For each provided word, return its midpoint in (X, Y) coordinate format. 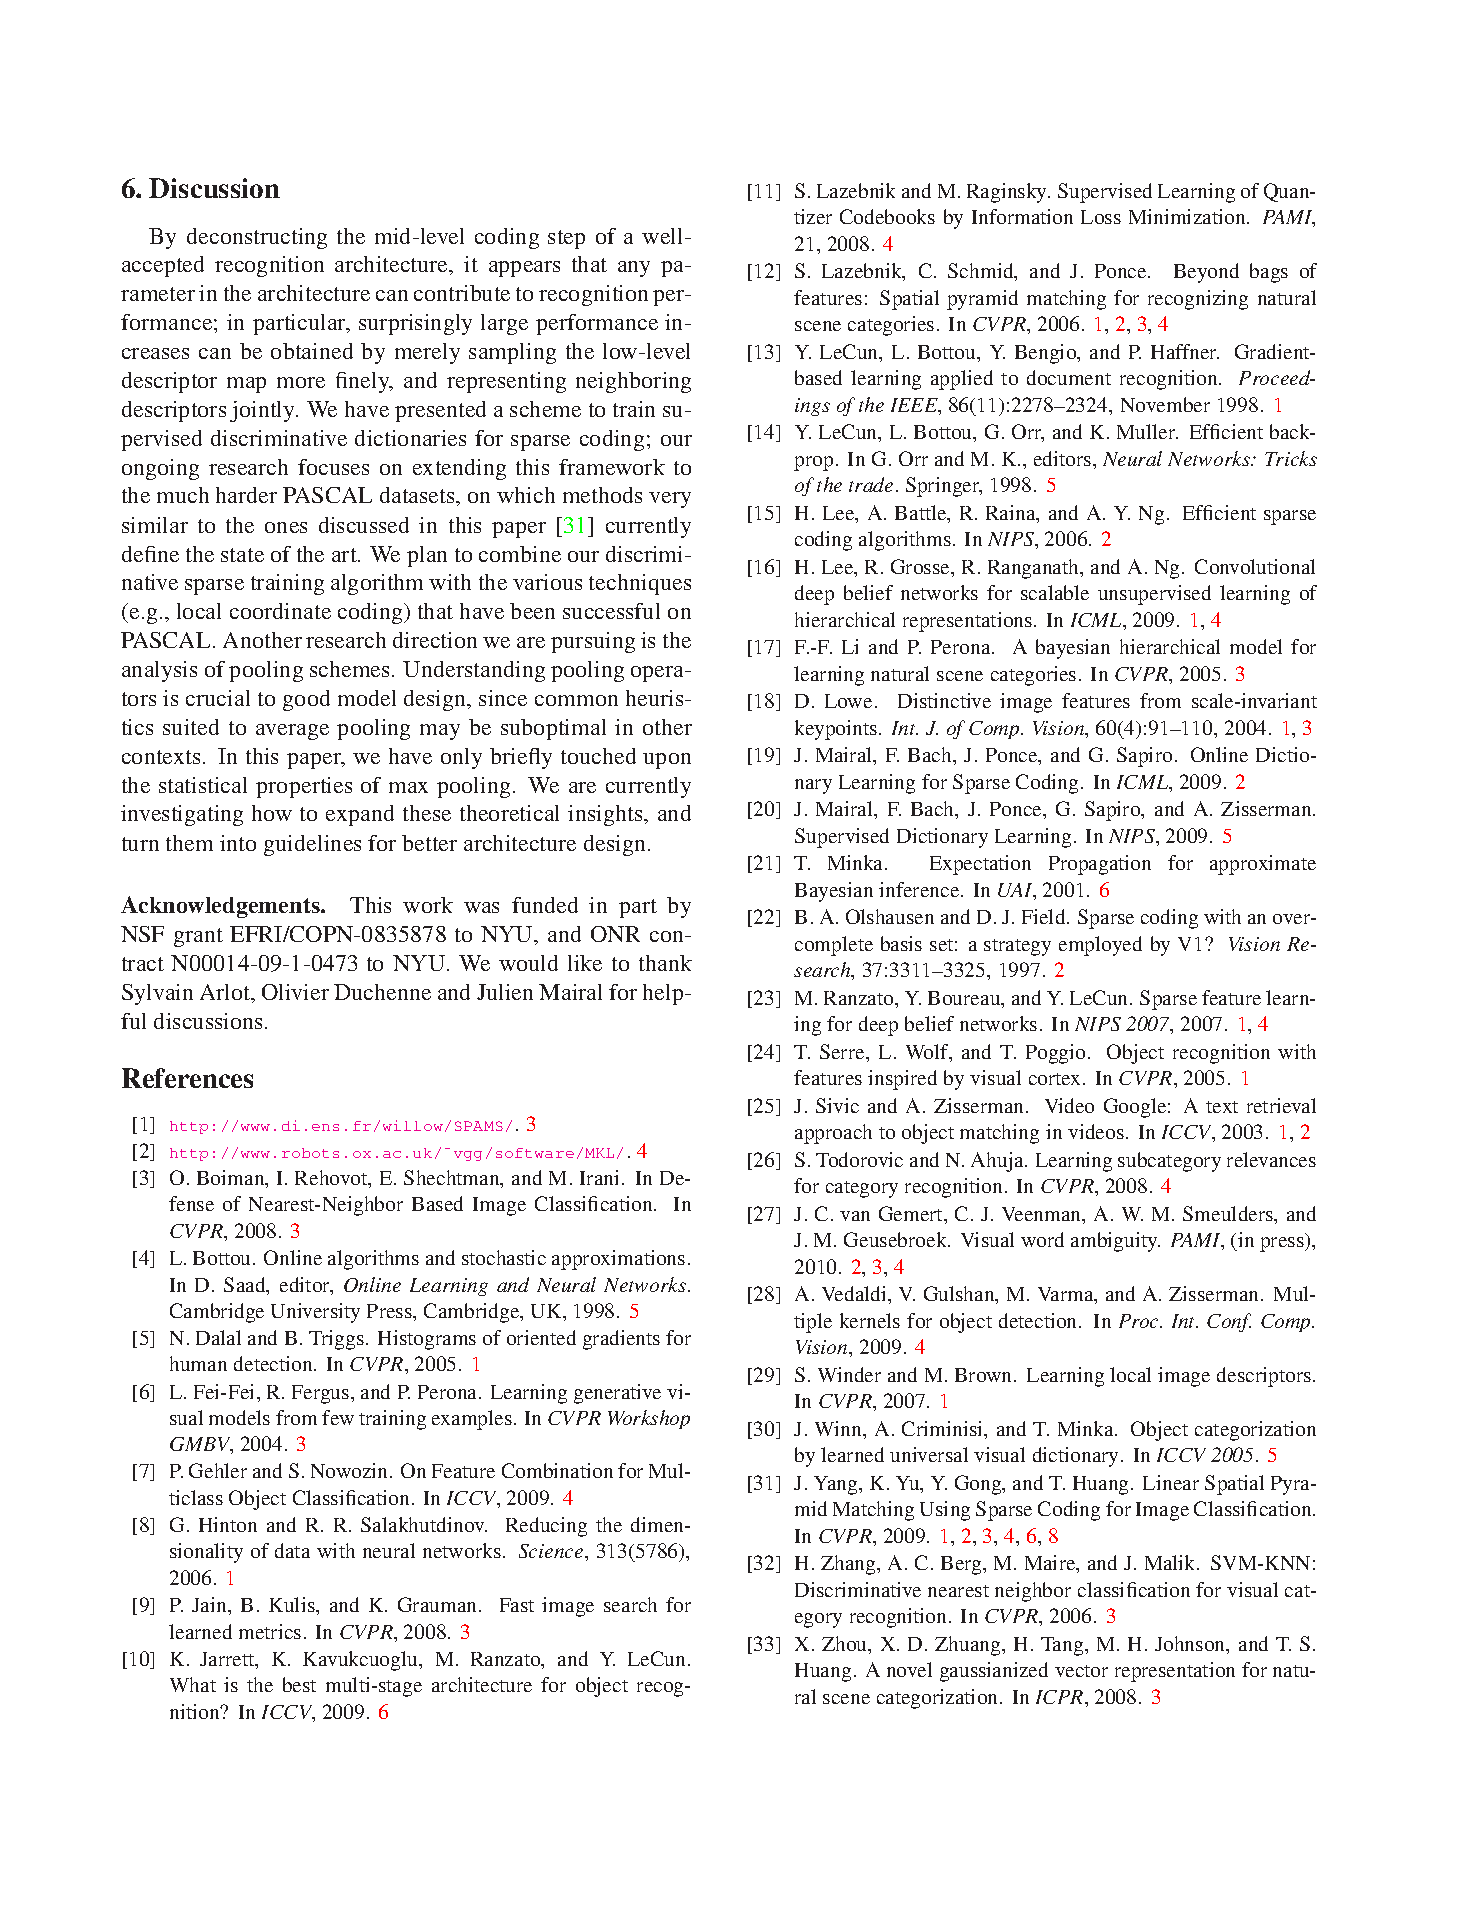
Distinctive (944, 700)
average (292, 732)
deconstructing (257, 238)
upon (667, 761)
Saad (246, 1286)
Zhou (846, 1645)
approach (833, 1134)
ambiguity (1115, 1242)
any (634, 269)
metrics (270, 1631)
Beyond (1206, 273)
